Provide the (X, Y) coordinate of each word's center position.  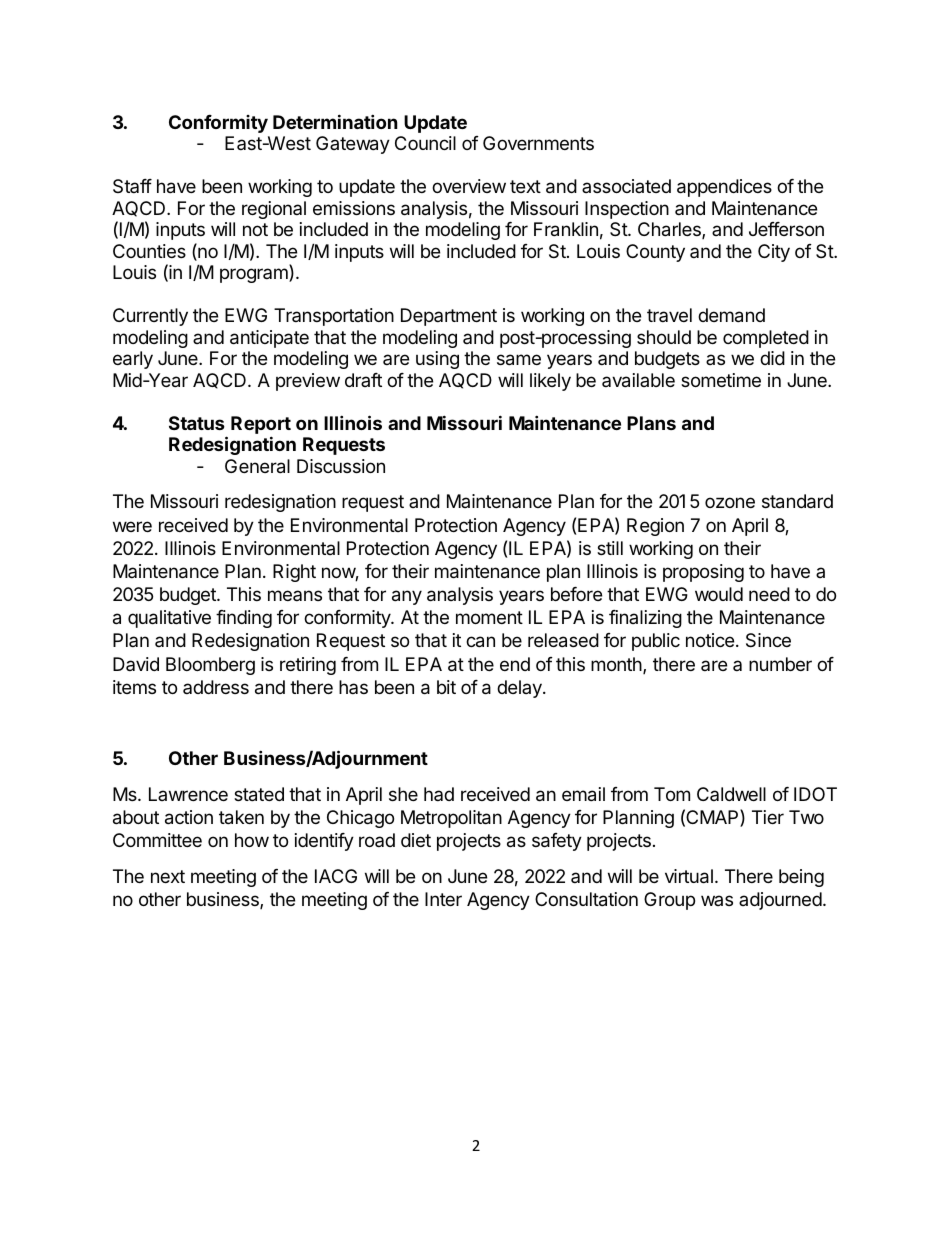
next (168, 876)
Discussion (341, 466)
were (132, 526)
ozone (730, 502)
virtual (689, 876)
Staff (132, 186)
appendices (724, 188)
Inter (443, 899)
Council (425, 143)
